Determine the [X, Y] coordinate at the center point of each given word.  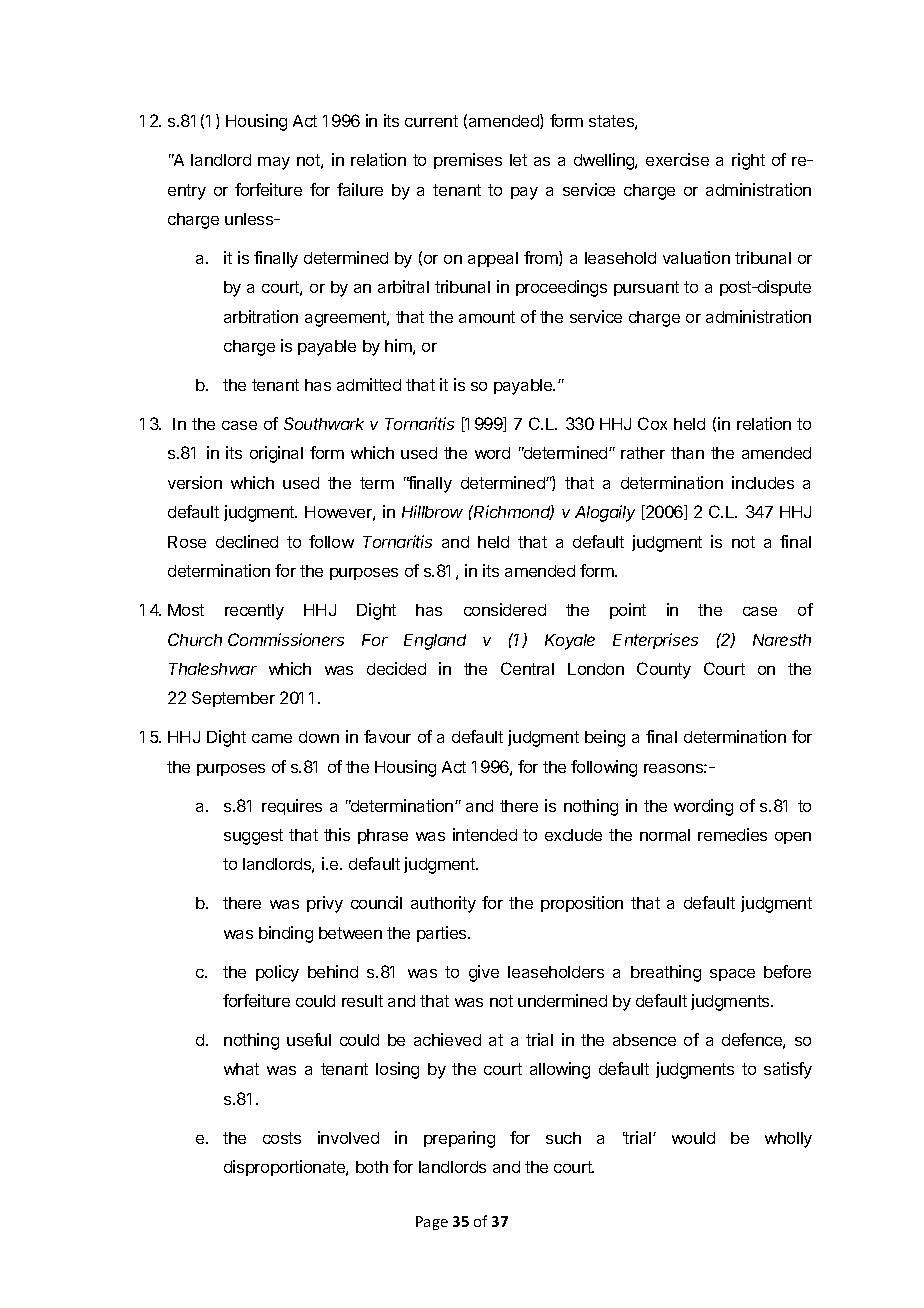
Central [527, 668]
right [748, 161]
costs [282, 1138]
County [664, 670]
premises [468, 161]
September [233, 699]
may [274, 163]
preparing [459, 1139]
